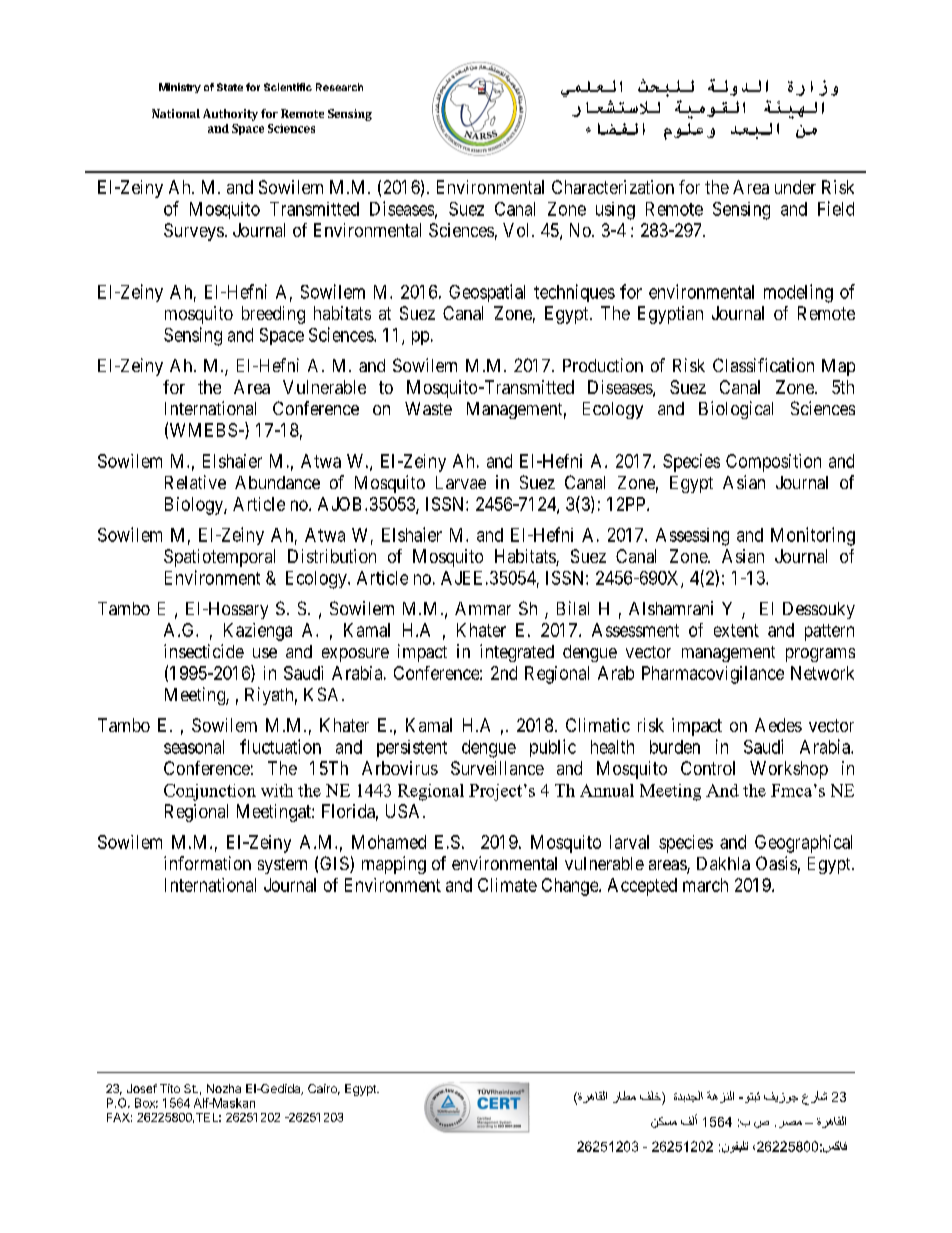 The image size is (952, 1233). Describe the element at coordinates (736, 630) in the screenshot. I see `extent` at that location.
